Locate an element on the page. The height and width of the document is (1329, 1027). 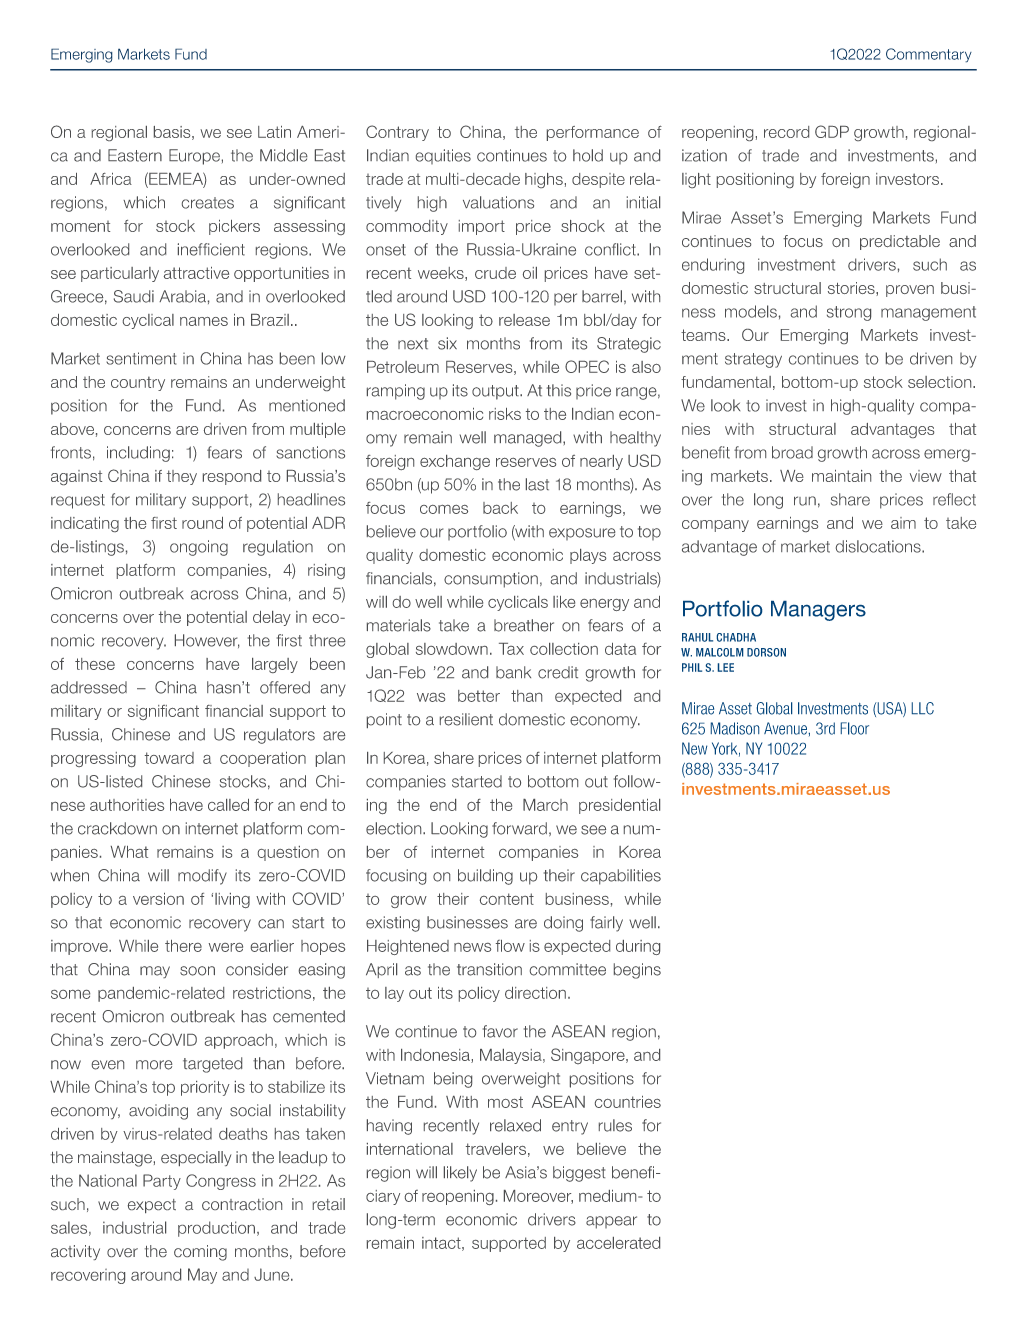
better is located at coordinates (479, 696).
